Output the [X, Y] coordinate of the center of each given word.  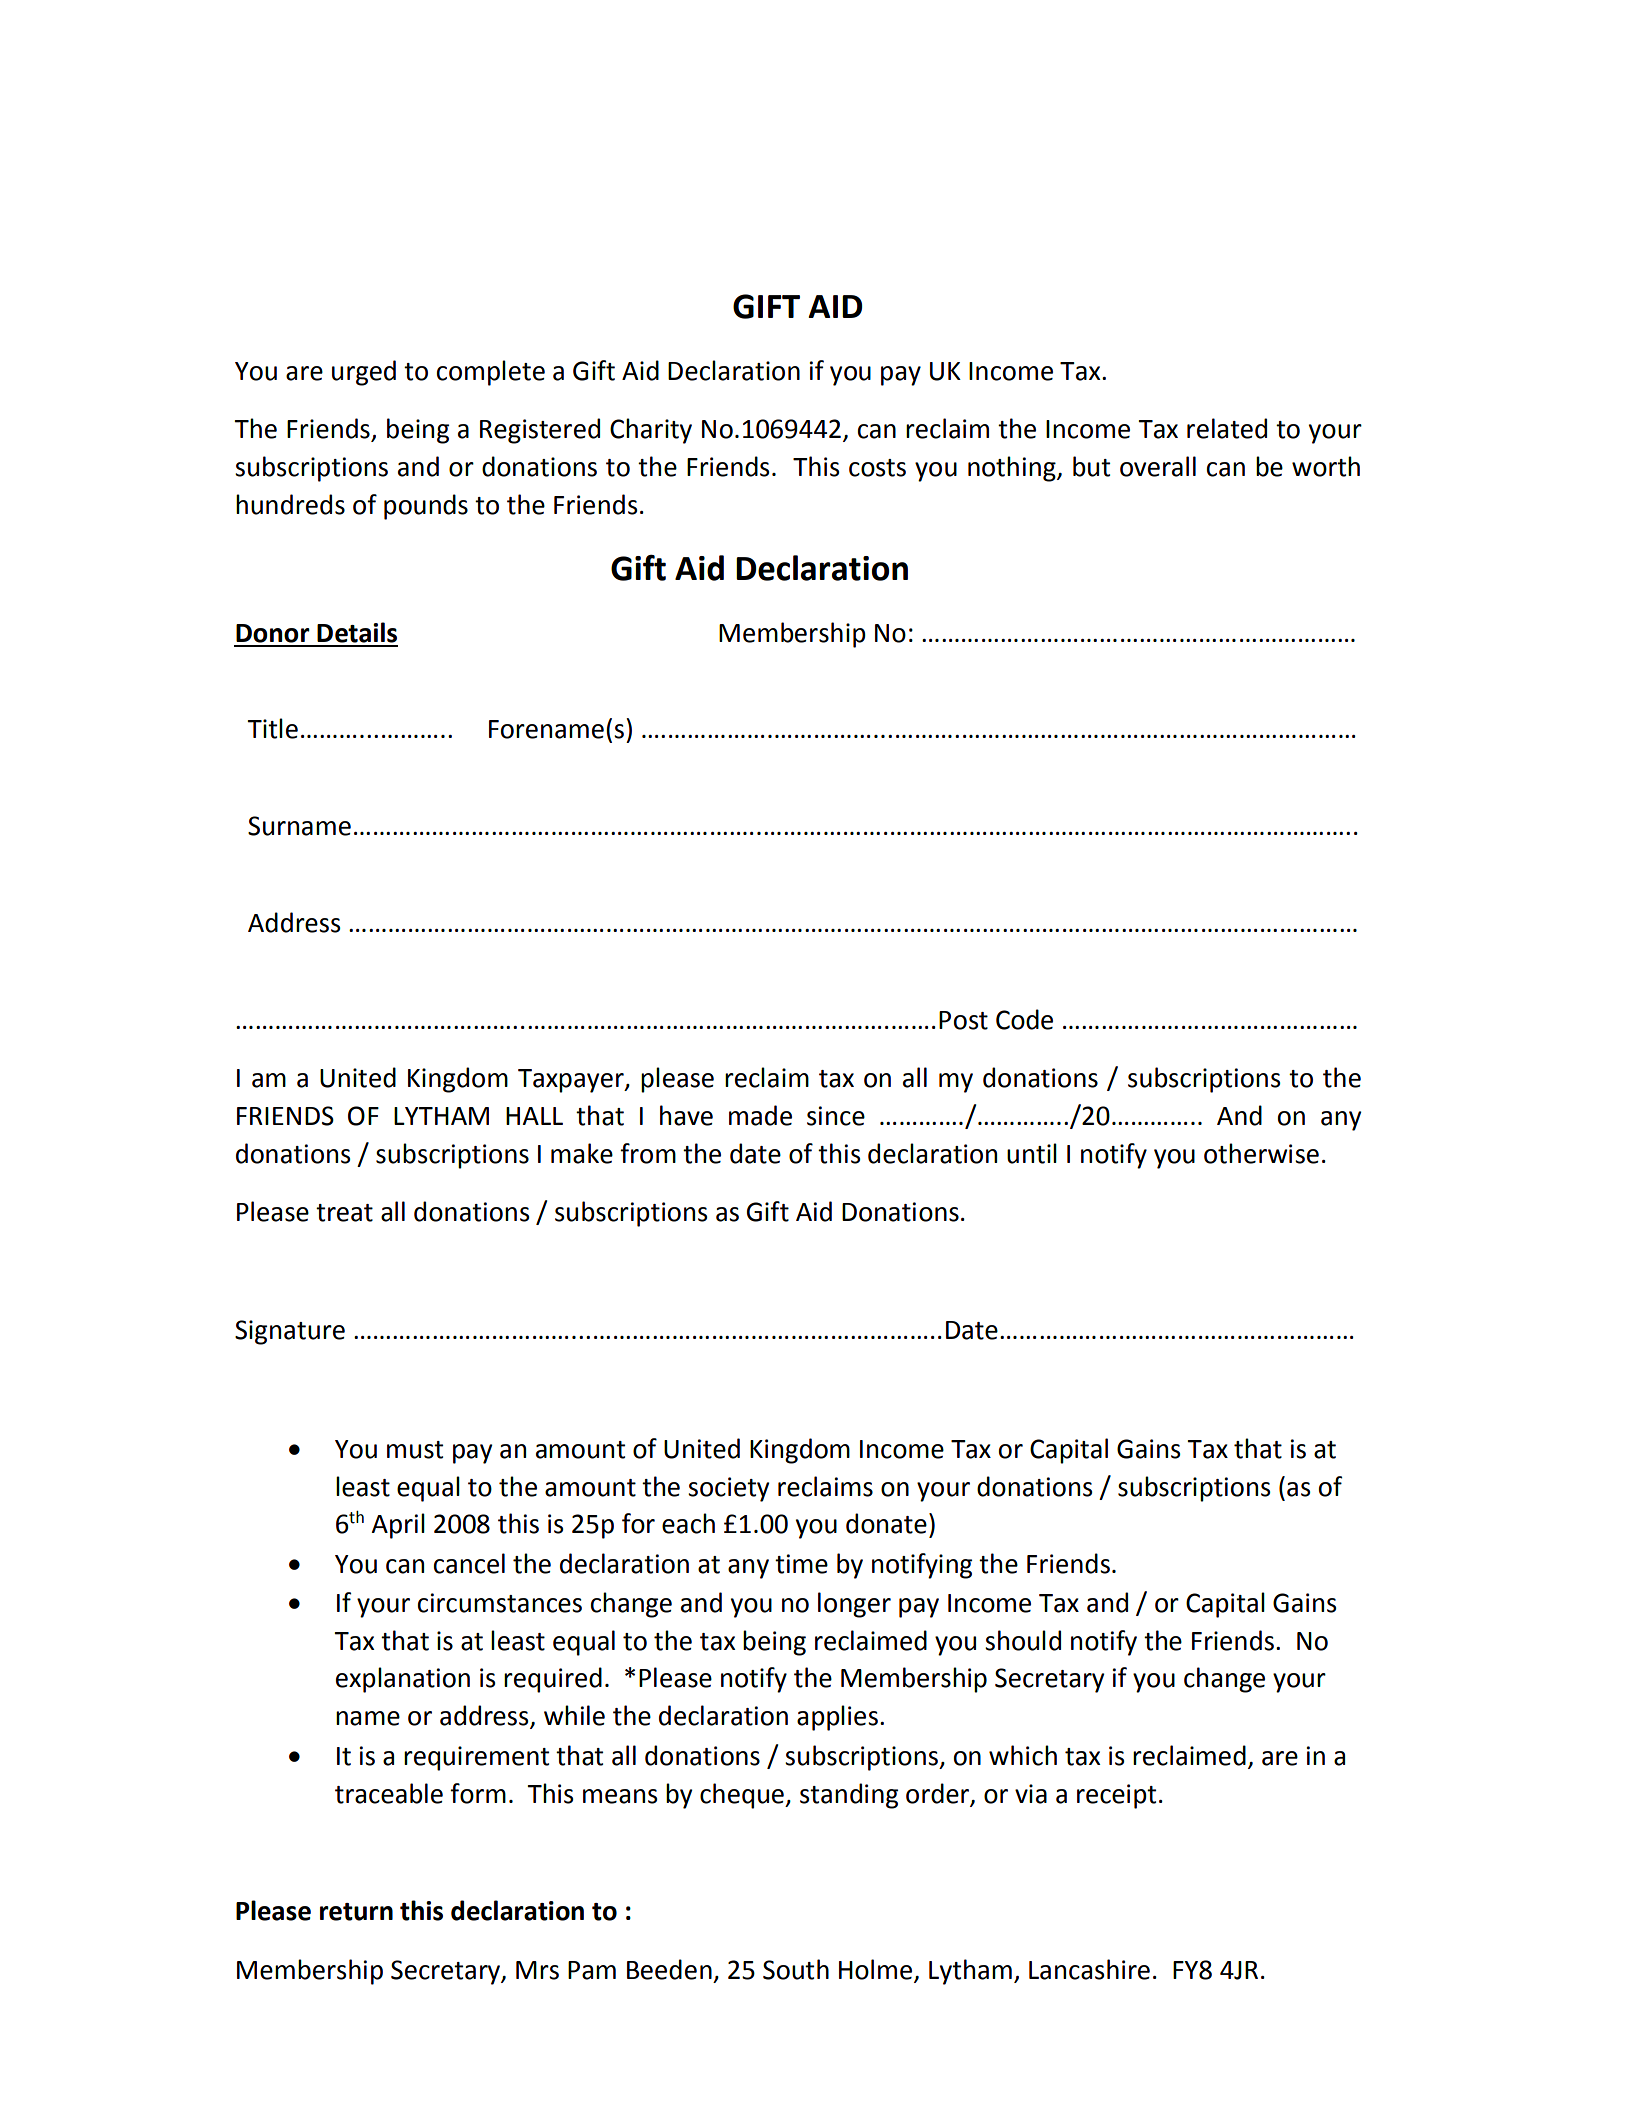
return [356, 1912]
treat [344, 1213]
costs [877, 468]
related [1227, 428]
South [796, 1969]
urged [364, 373]
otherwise [1261, 1153]
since [836, 1116]
